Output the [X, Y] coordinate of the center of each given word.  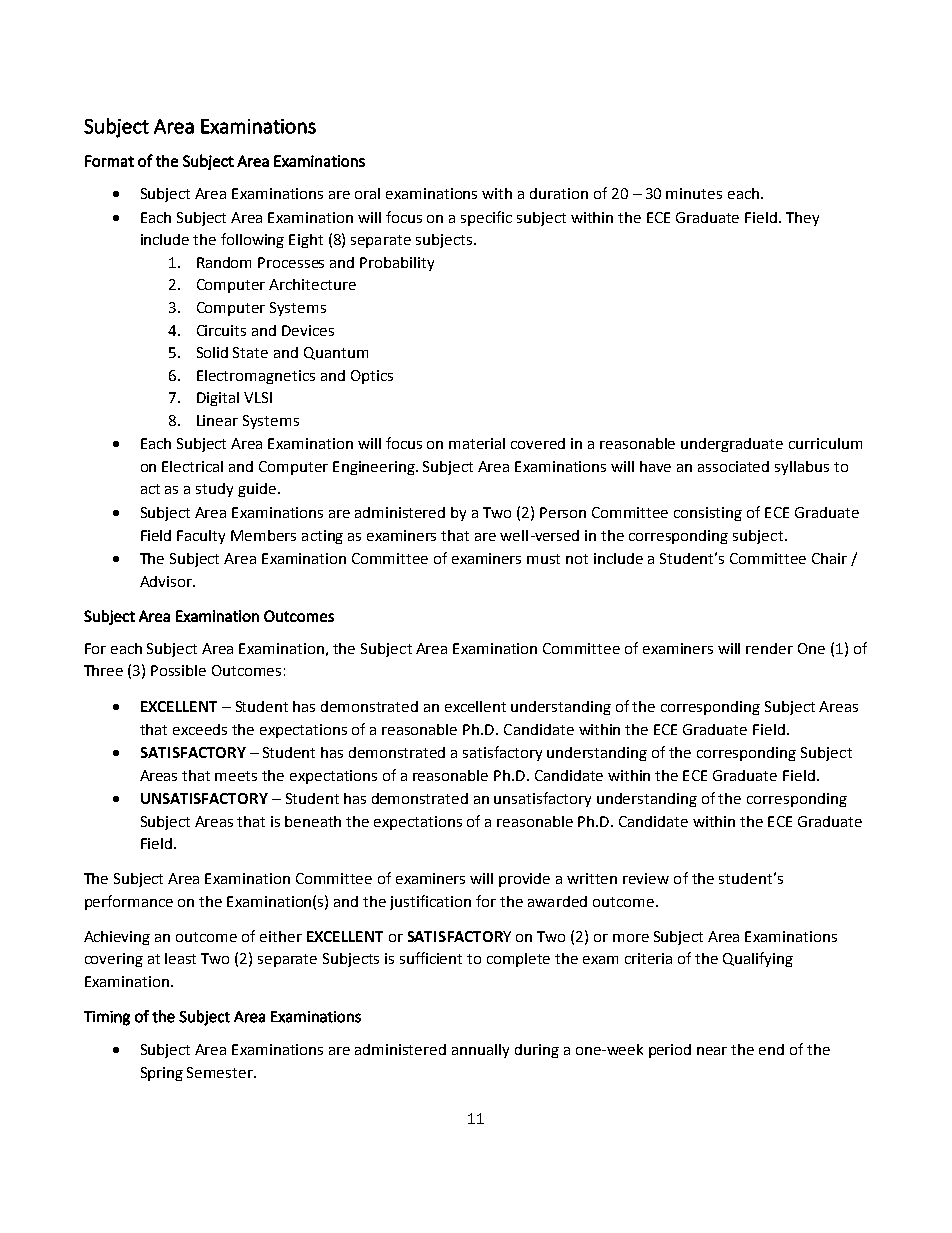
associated [733, 466]
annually [480, 1051]
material [477, 443]
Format [109, 161]
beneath [313, 821]
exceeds [200, 729]
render [769, 648]
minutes [694, 193]
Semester [221, 1072]
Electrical [192, 466]
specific [486, 218]
